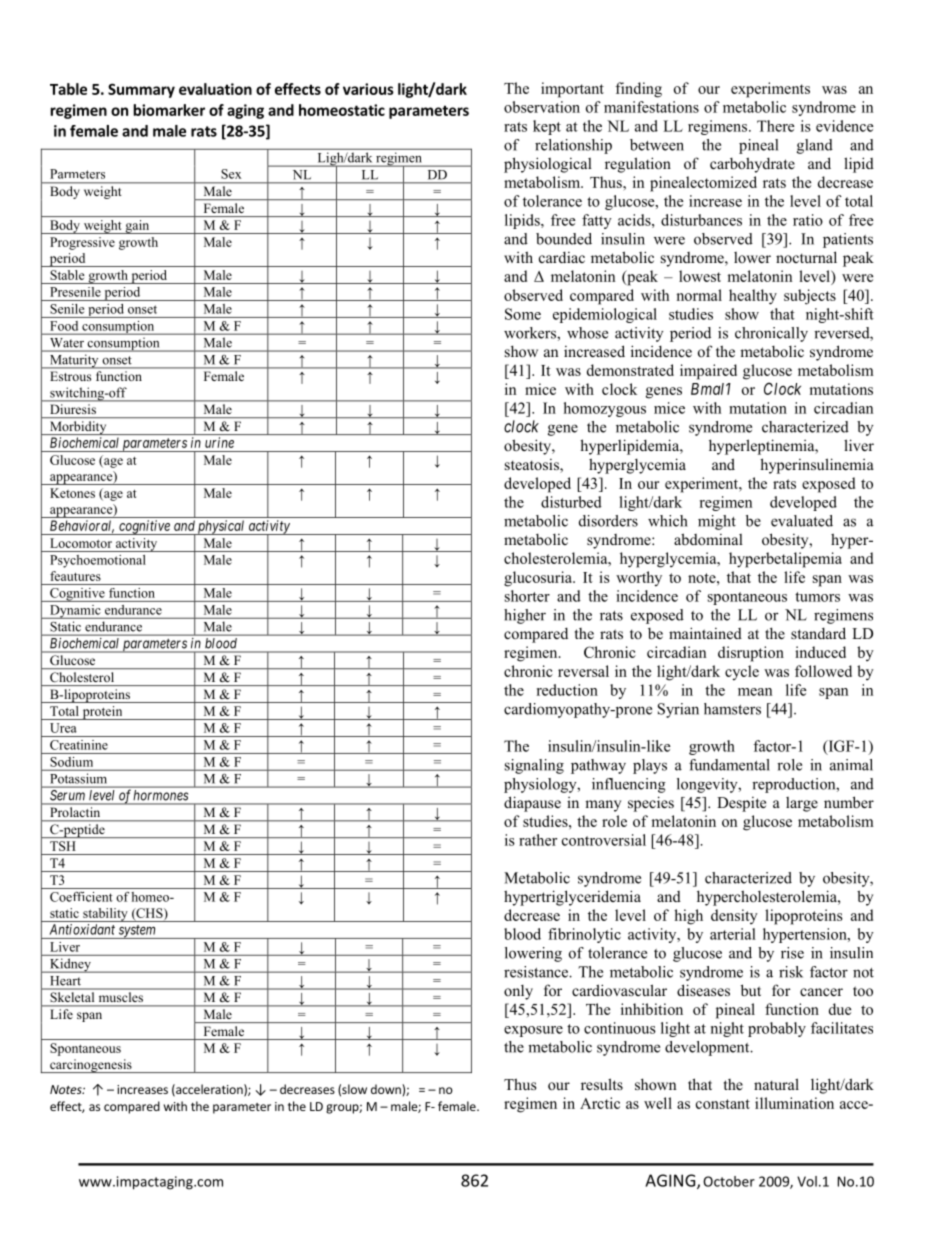 This screenshot has width=952, height=1233. Describe the element at coordinates (600, 1103) in the screenshot. I see `Arctic` at that location.
